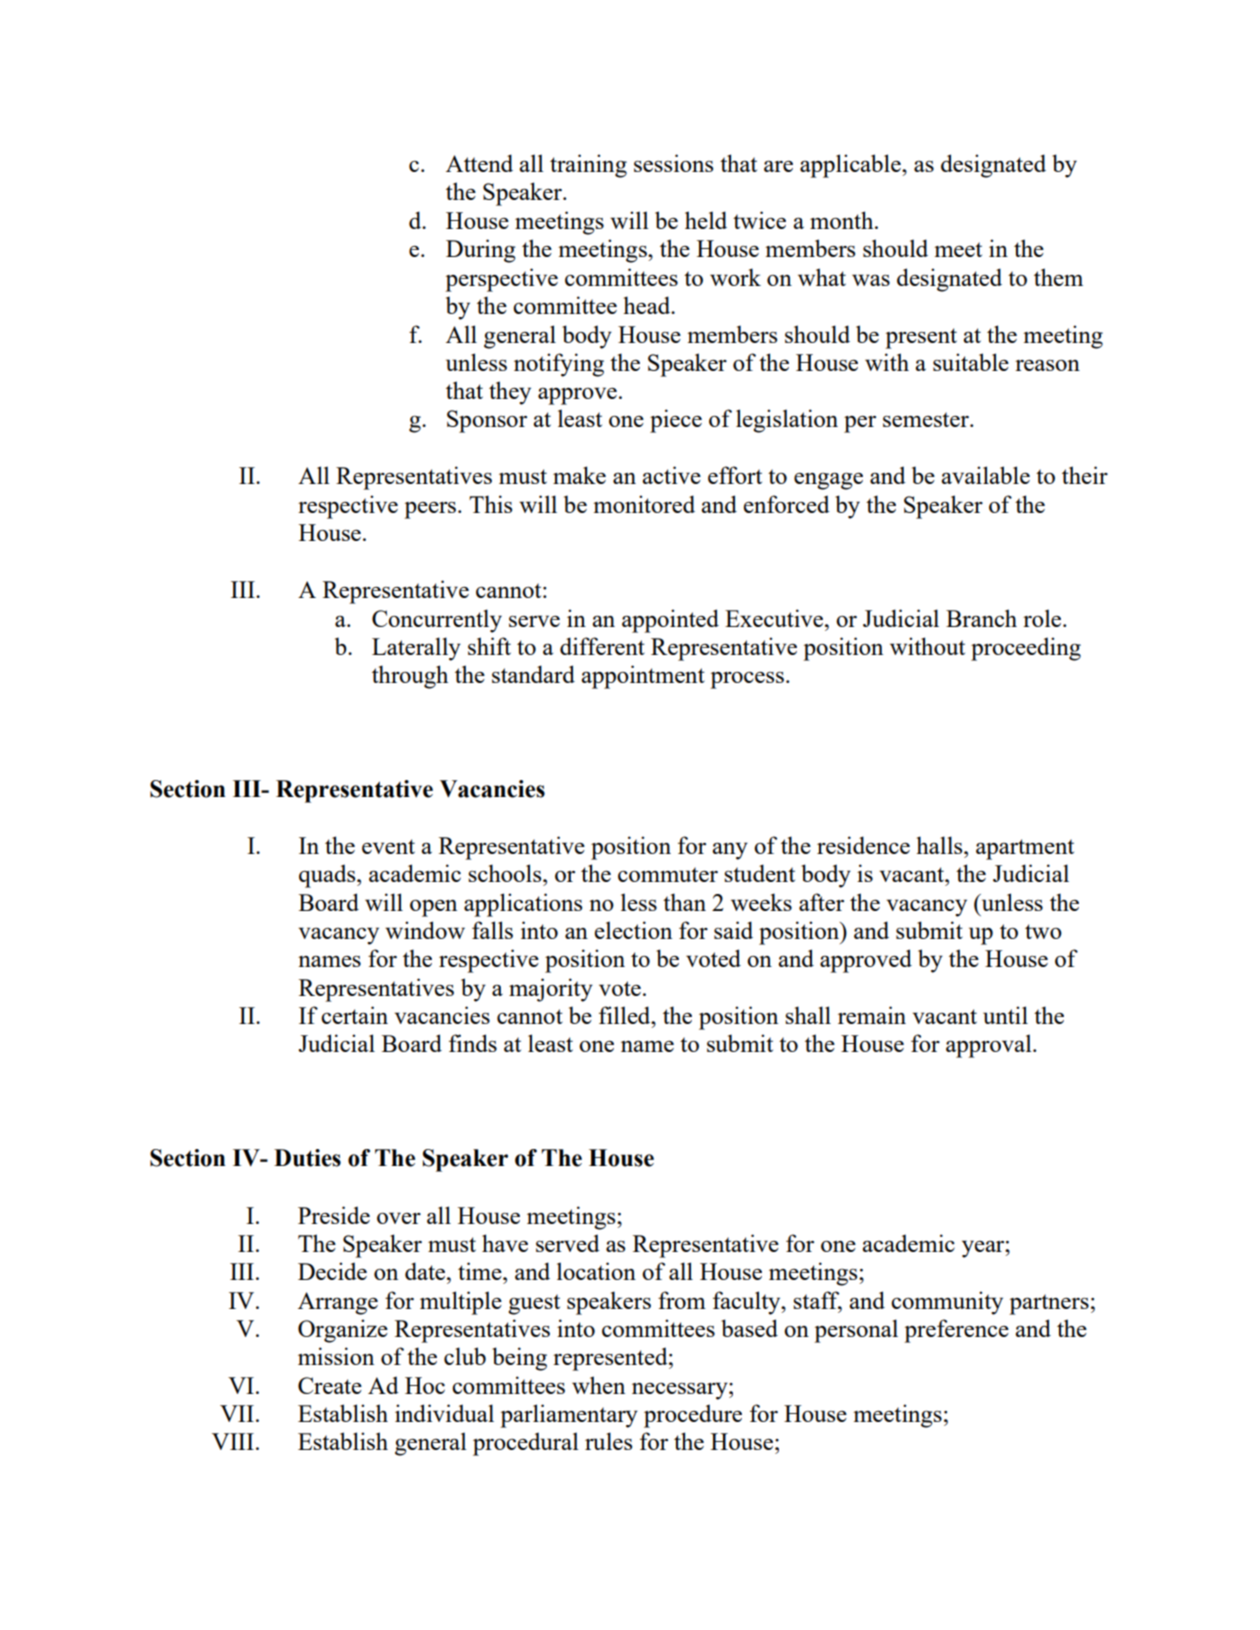 This image has height=1630, width=1260. I want to click on procedure, so click(693, 1416).
